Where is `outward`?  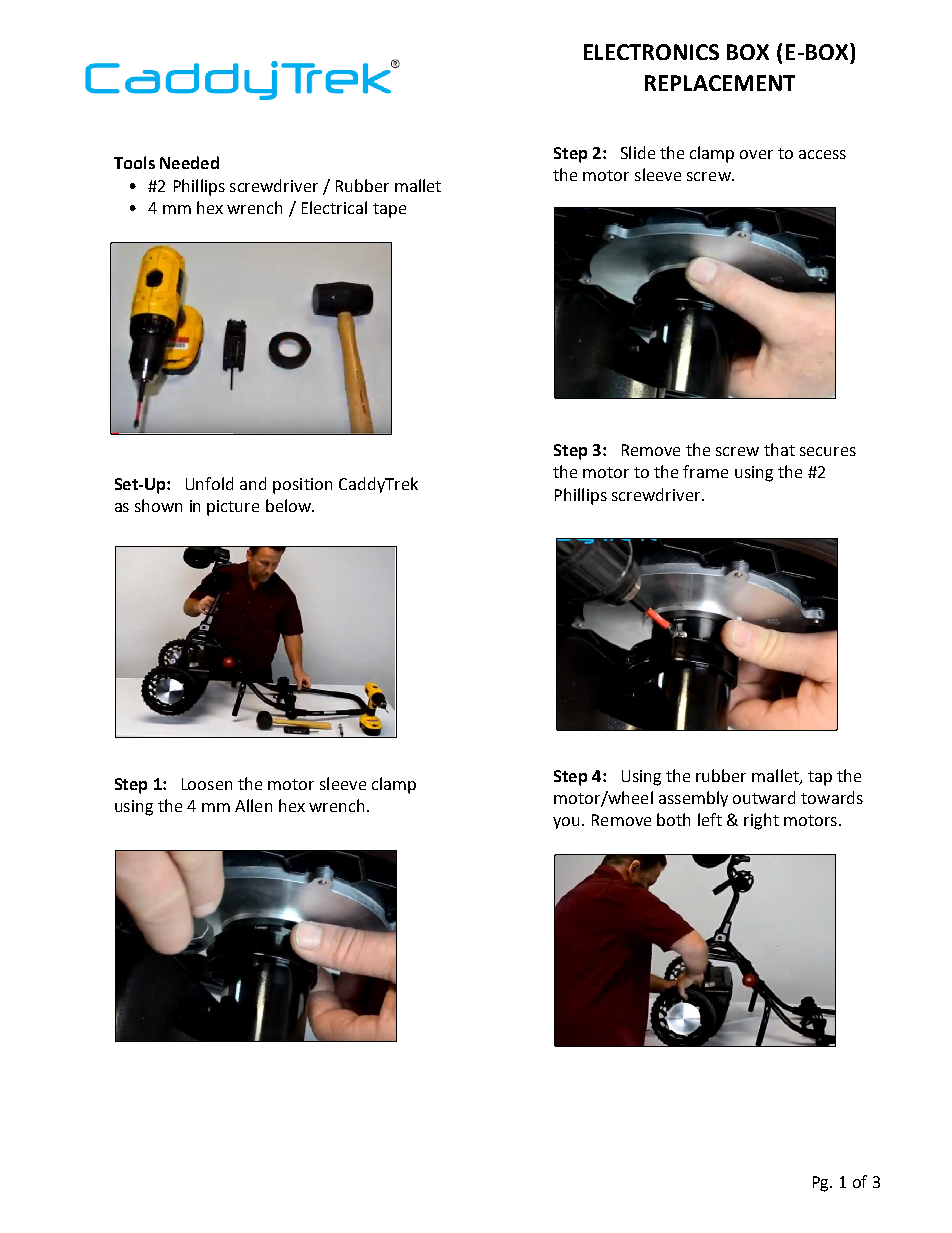
outward is located at coordinates (764, 797).
